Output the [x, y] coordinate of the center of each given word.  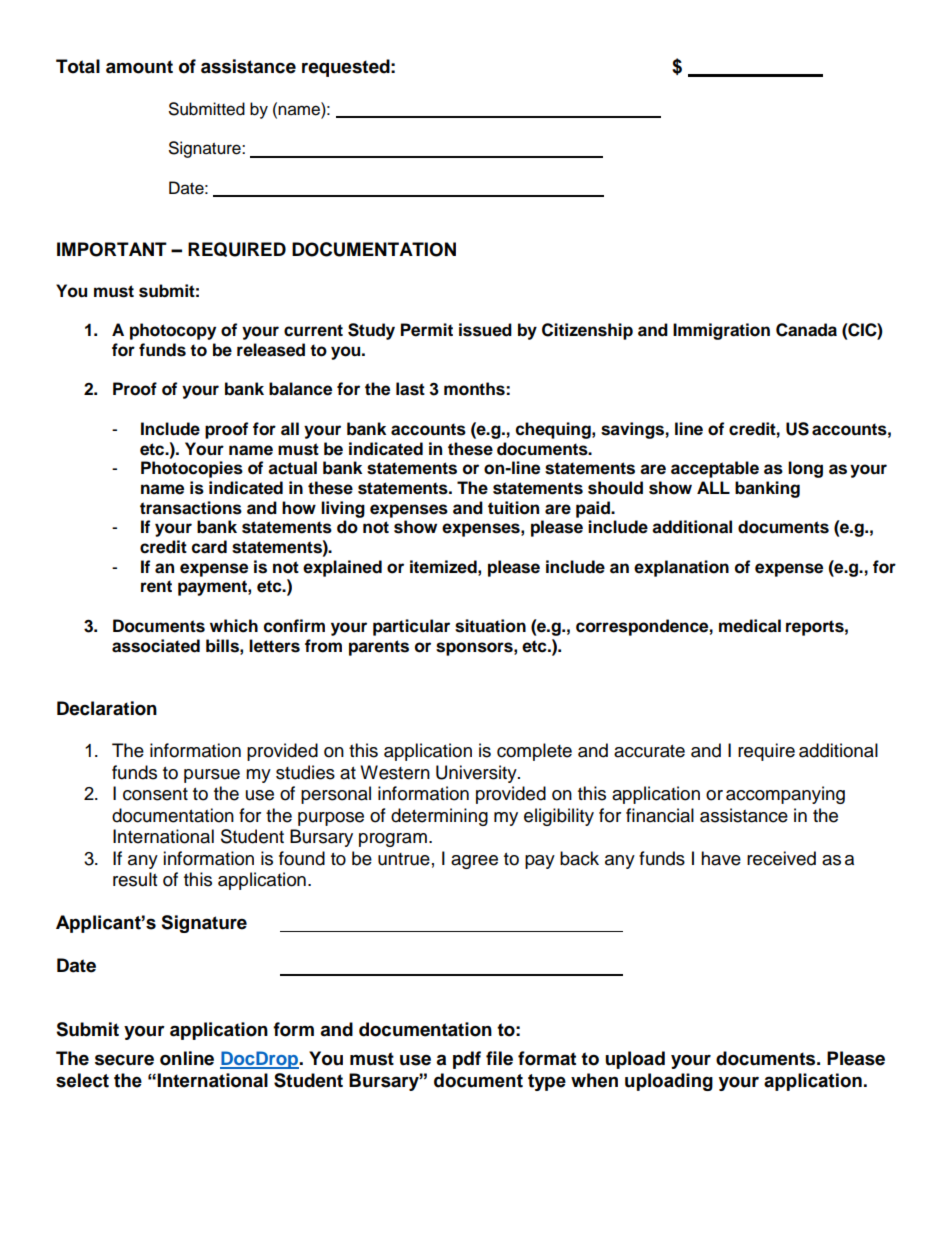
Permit [427, 330]
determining [439, 817]
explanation [681, 568]
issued [485, 330]
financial [660, 815]
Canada [806, 330]
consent [155, 794]
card [209, 547]
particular [411, 627]
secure [124, 1060]
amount [139, 67]
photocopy [173, 331]
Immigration [721, 331]
